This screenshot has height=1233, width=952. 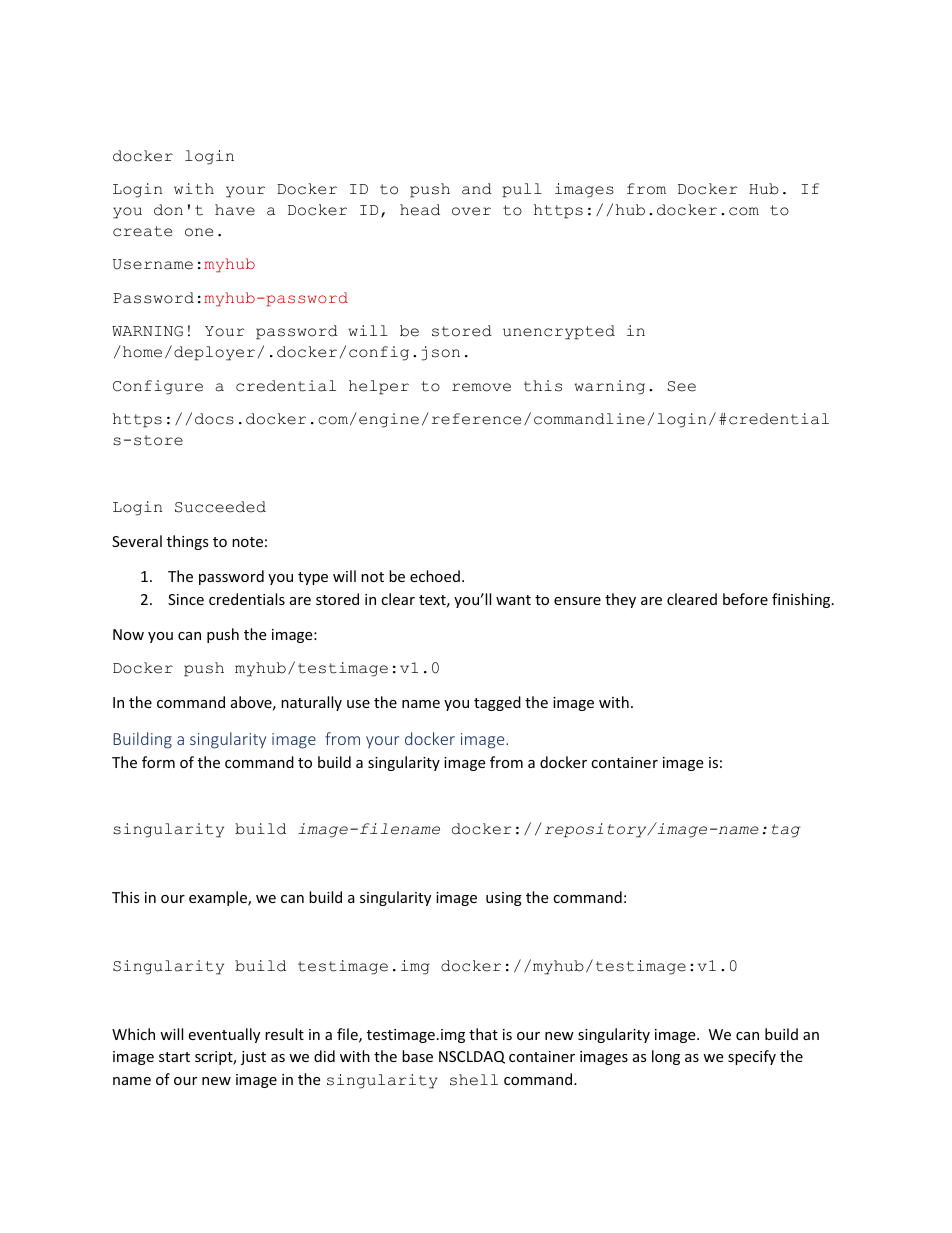 What do you see at coordinates (504, 899) in the screenshot?
I see `using` at bounding box center [504, 899].
